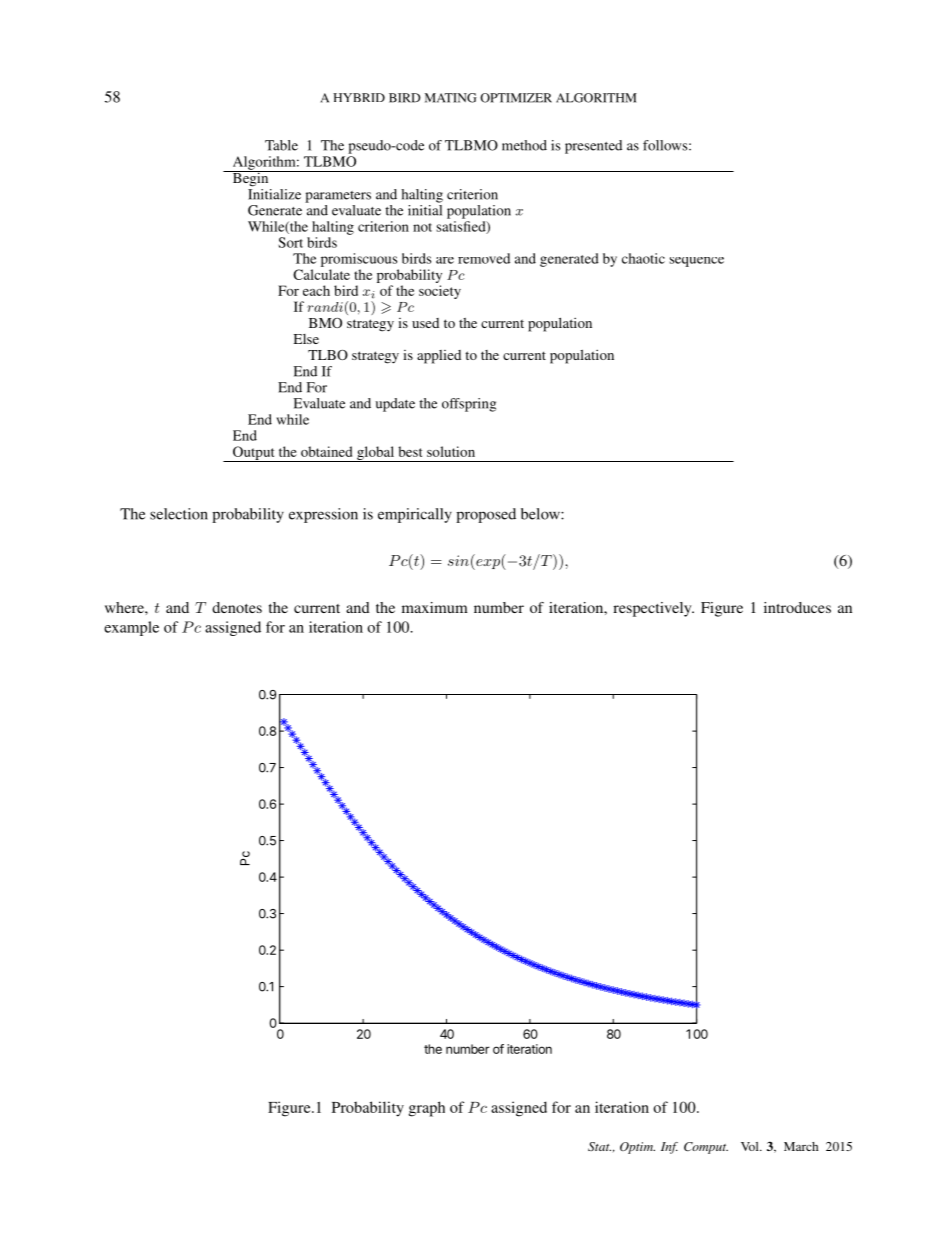 This image has height=1251, width=952. What do you see at coordinates (451, 98) in the image?
I see `MATING` at bounding box center [451, 98].
